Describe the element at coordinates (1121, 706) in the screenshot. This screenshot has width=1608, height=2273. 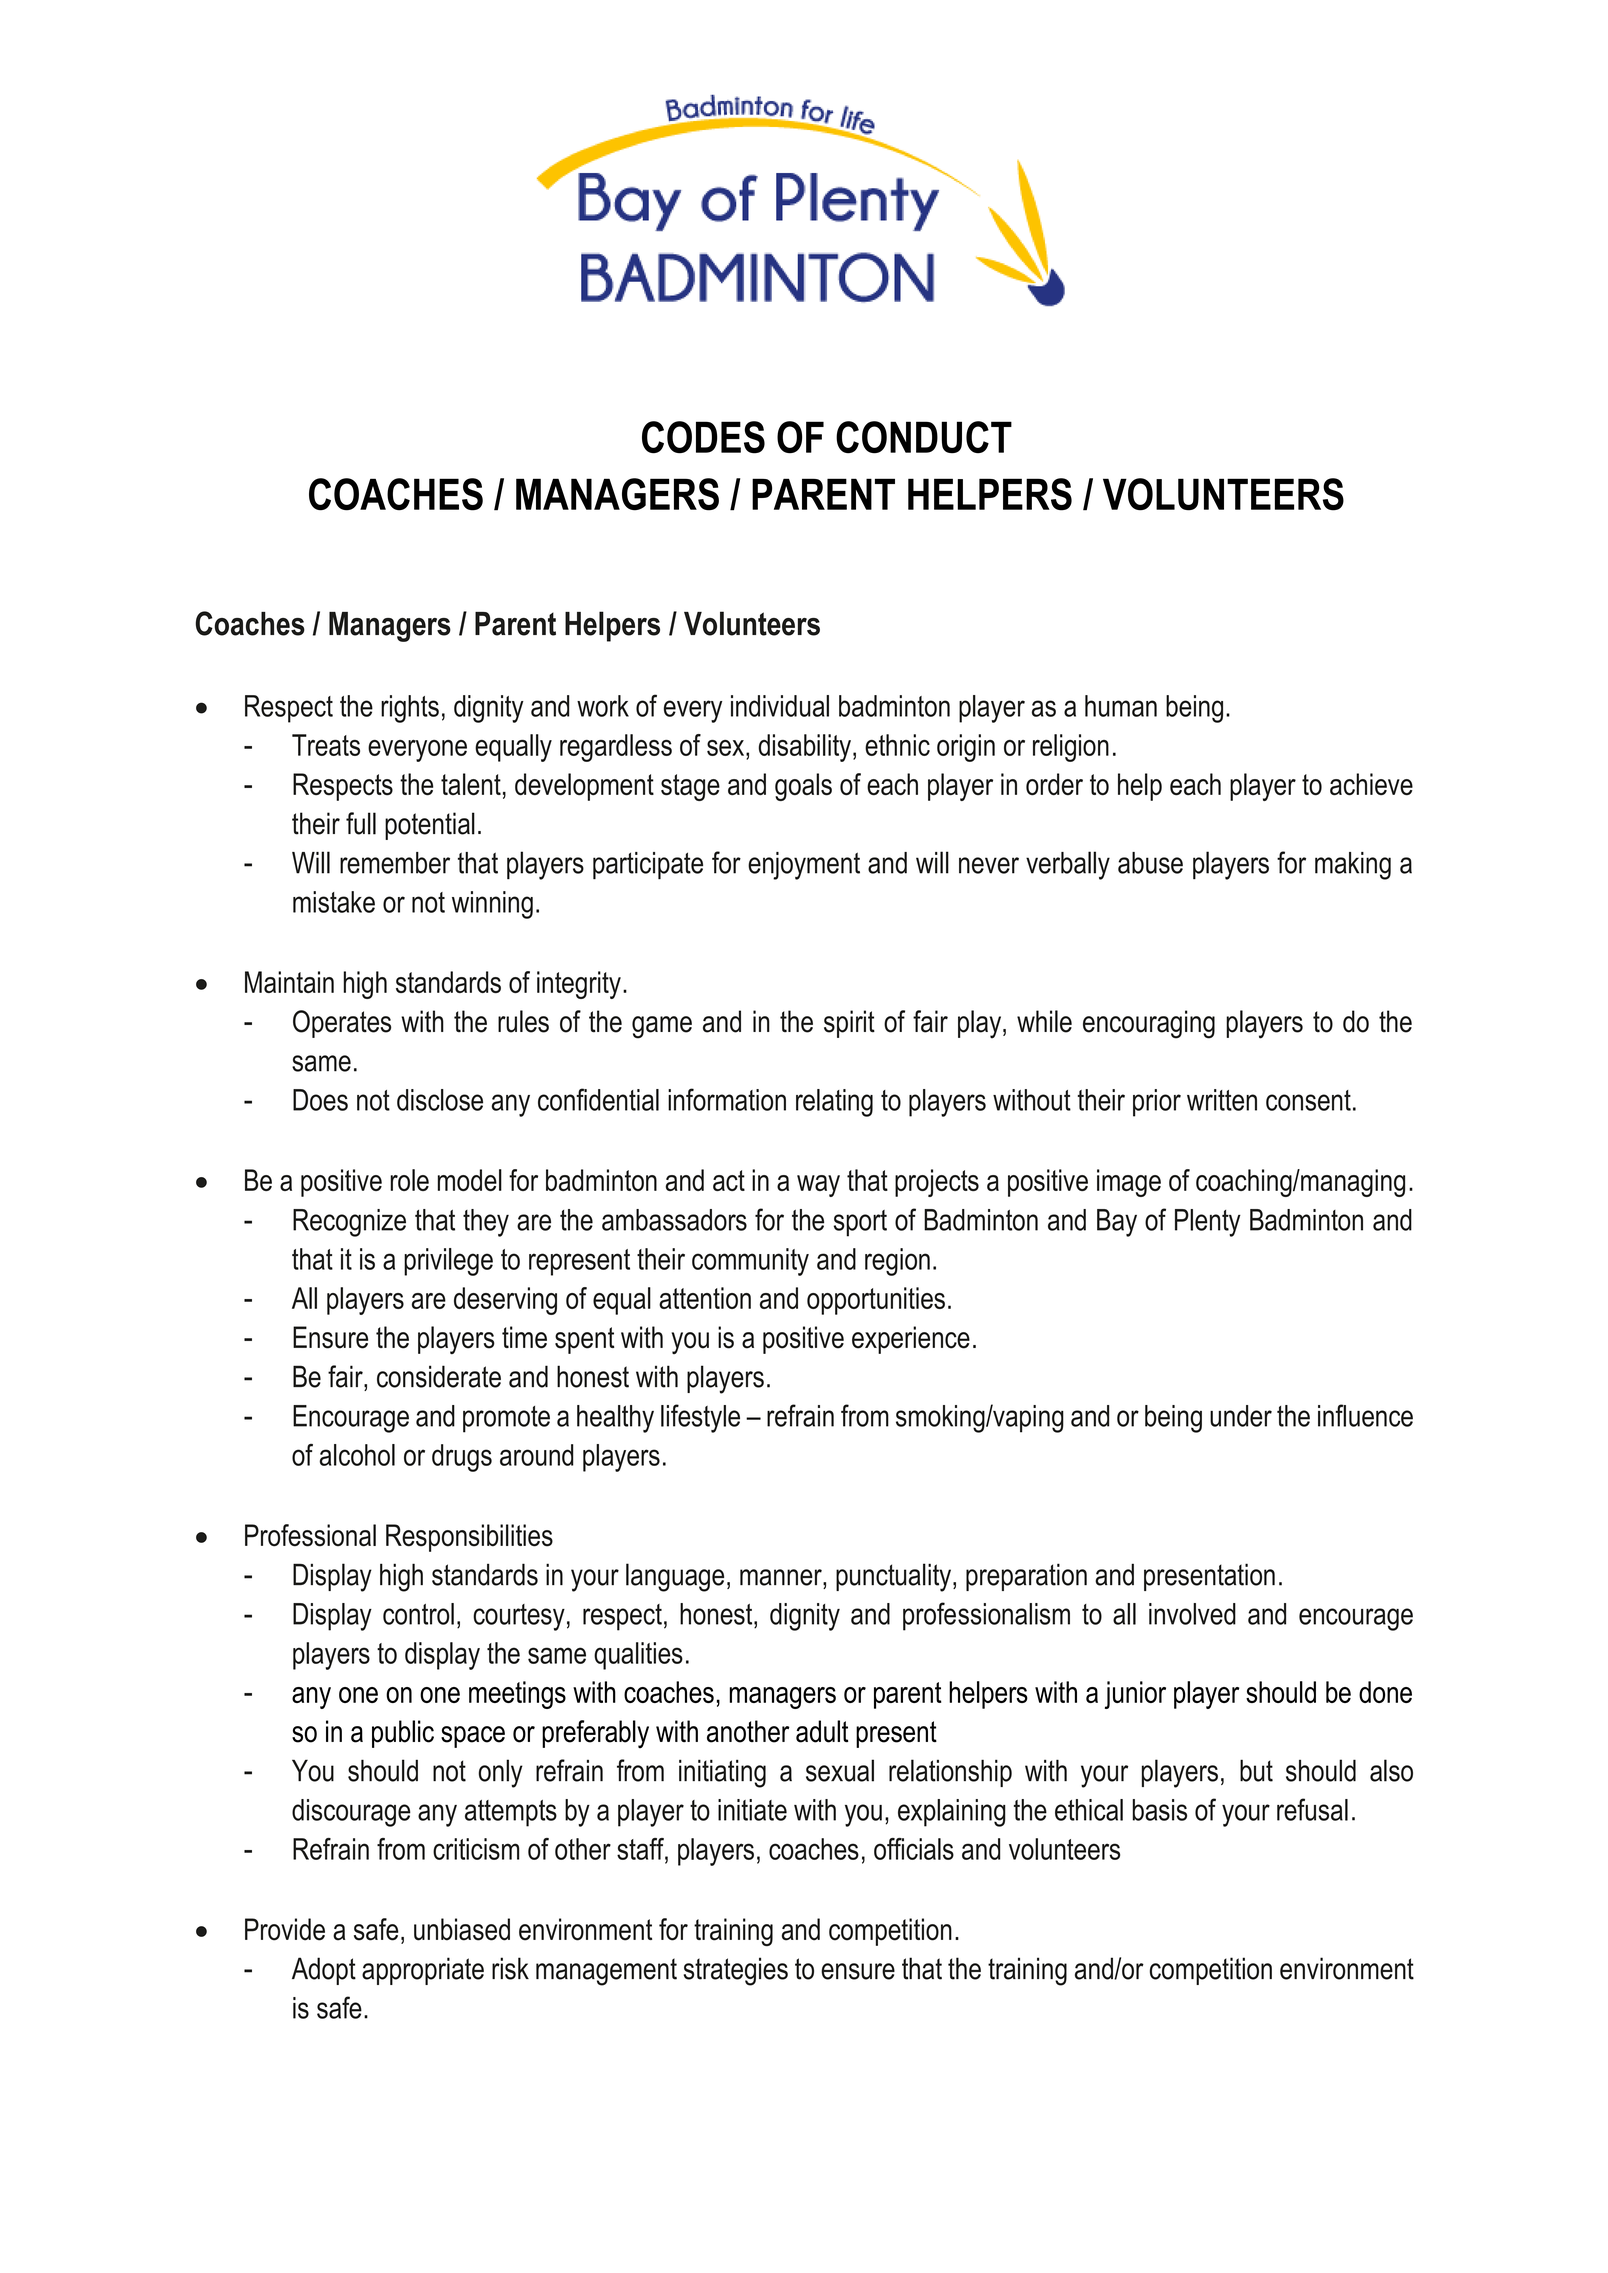
I see `human` at that location.
